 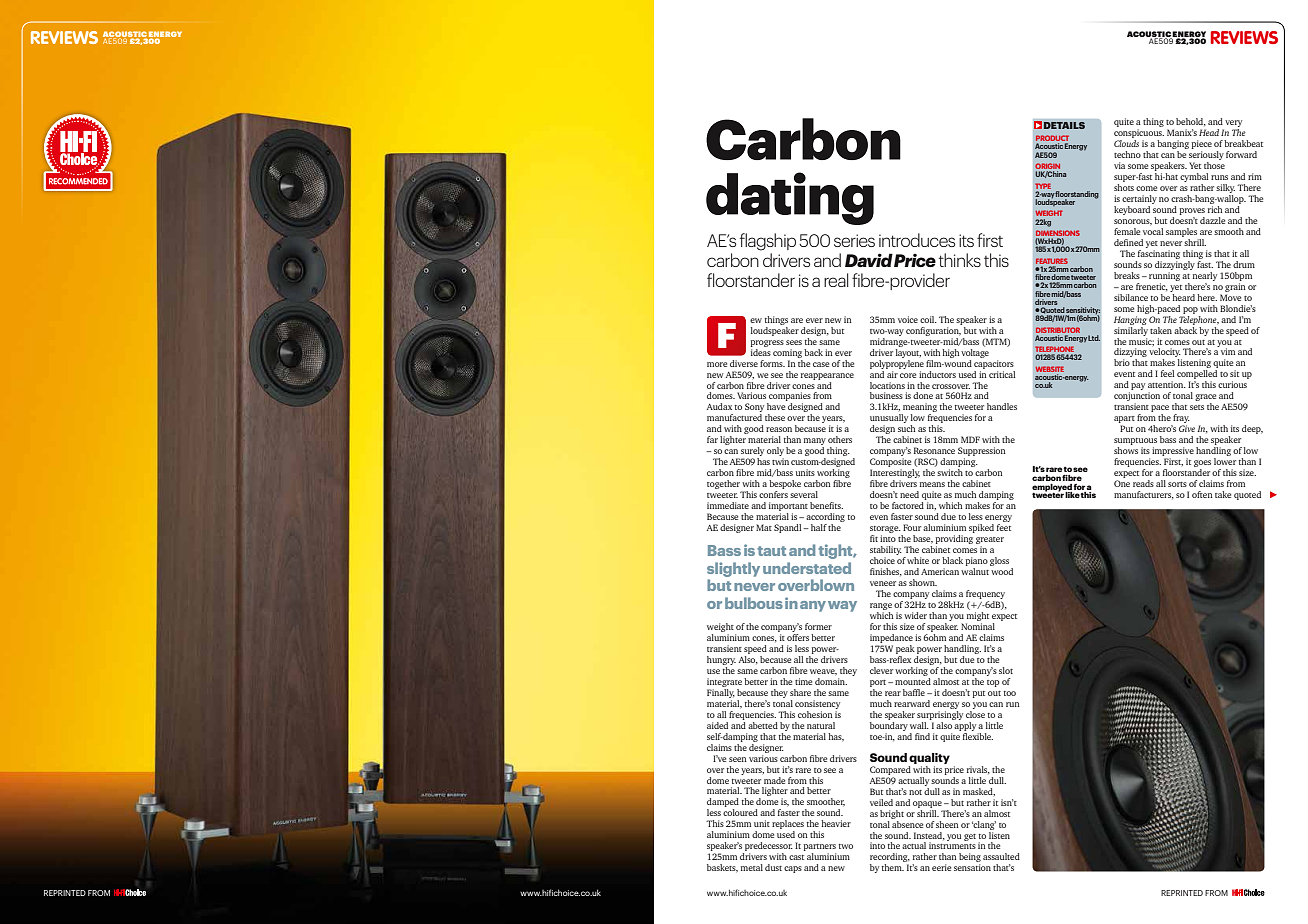 What do you see at coordinates (790, 198) in the screenshot?
I see `dating` at bounding box center [790, 198].
